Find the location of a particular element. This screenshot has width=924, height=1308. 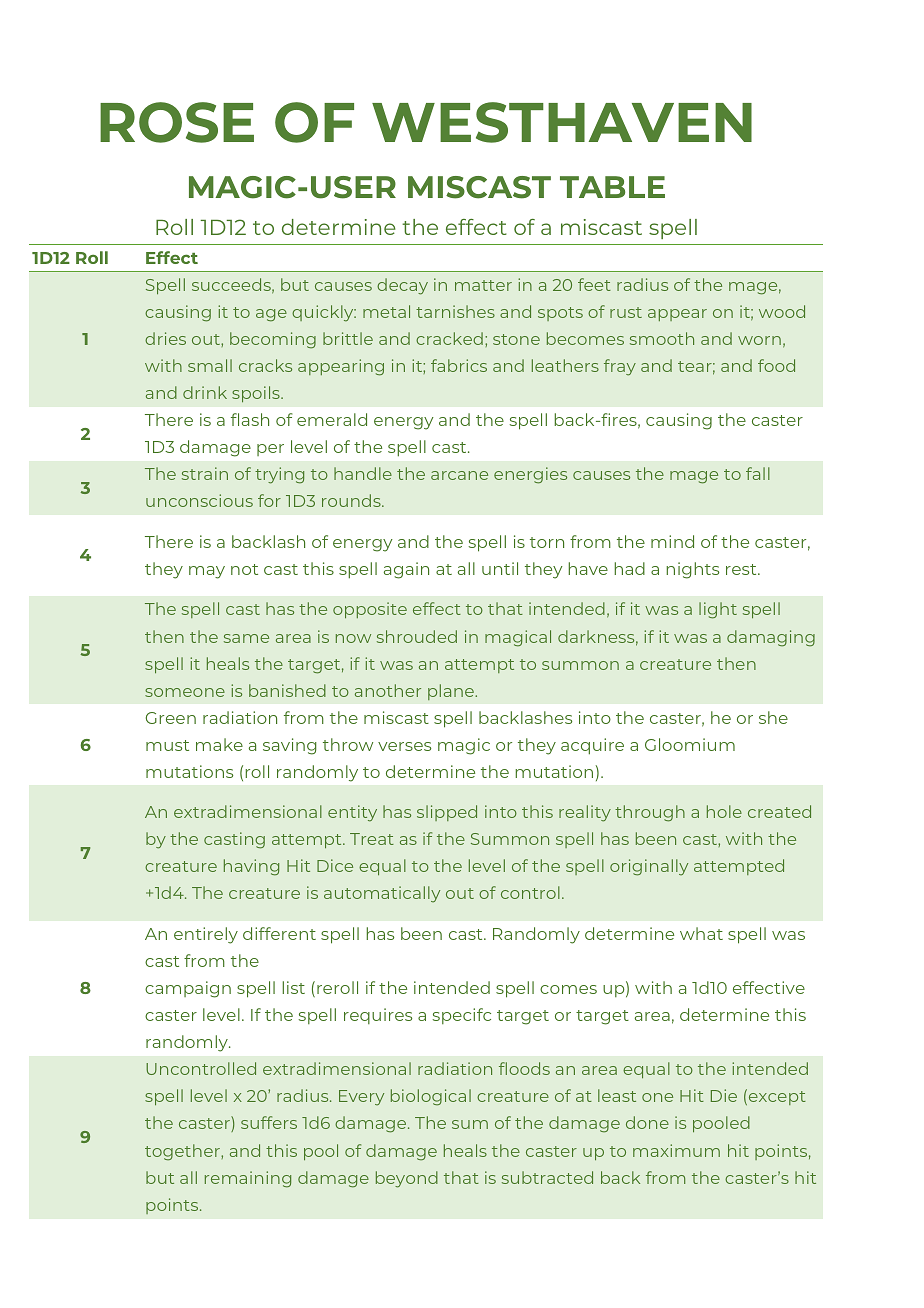

same is located at coordinates (246, 638).
